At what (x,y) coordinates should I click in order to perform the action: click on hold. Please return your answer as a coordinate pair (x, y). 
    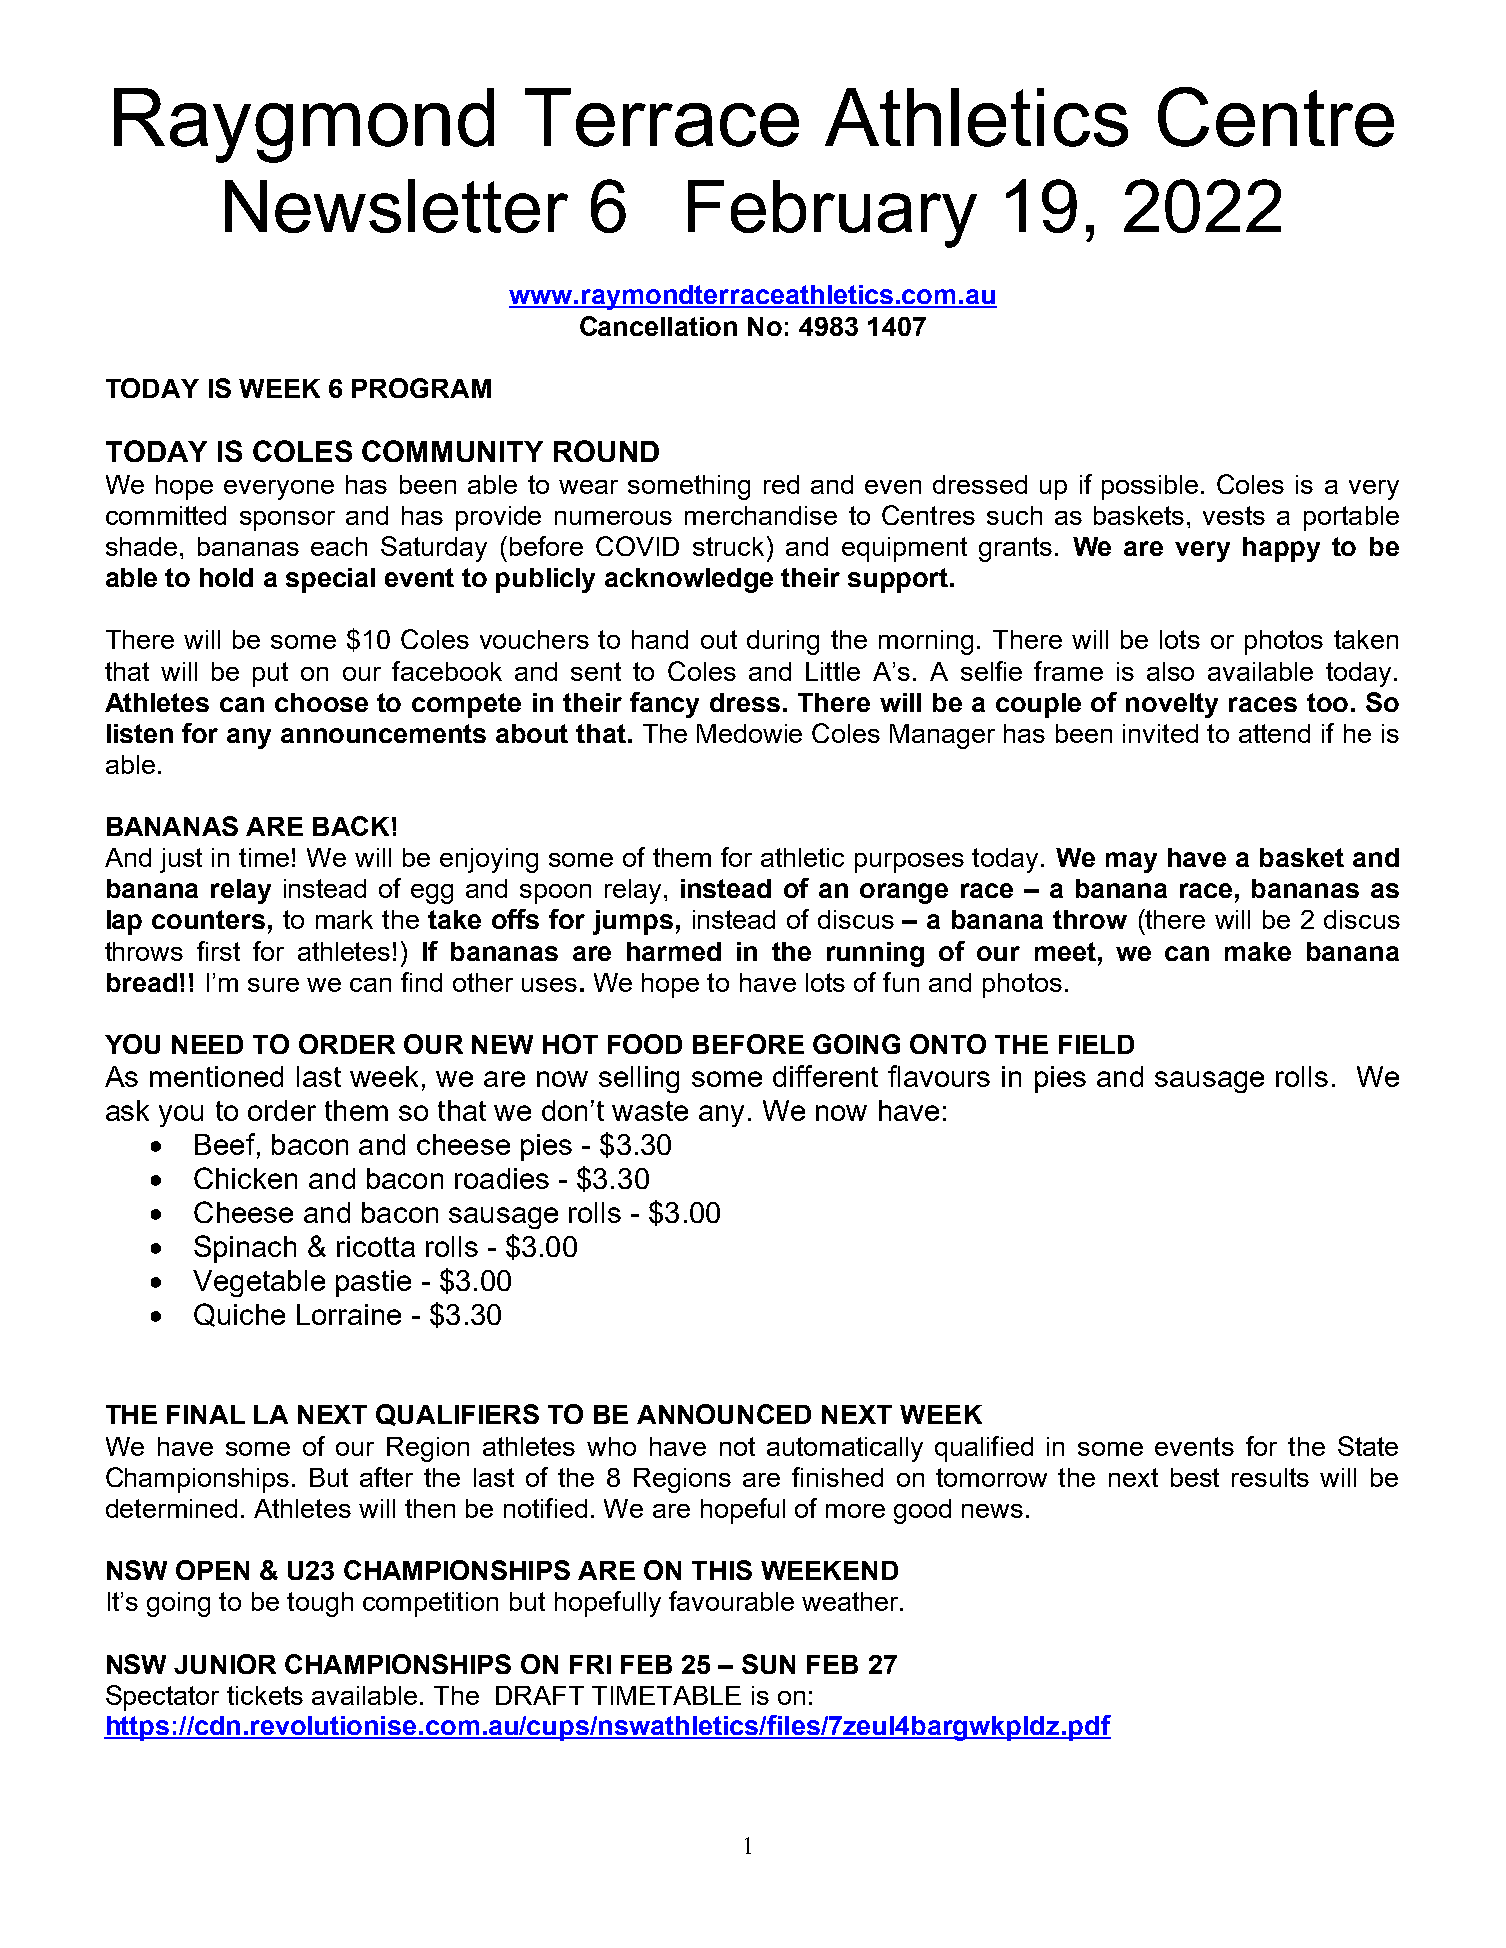
    Looking at the image, I should click on (226, 577).
